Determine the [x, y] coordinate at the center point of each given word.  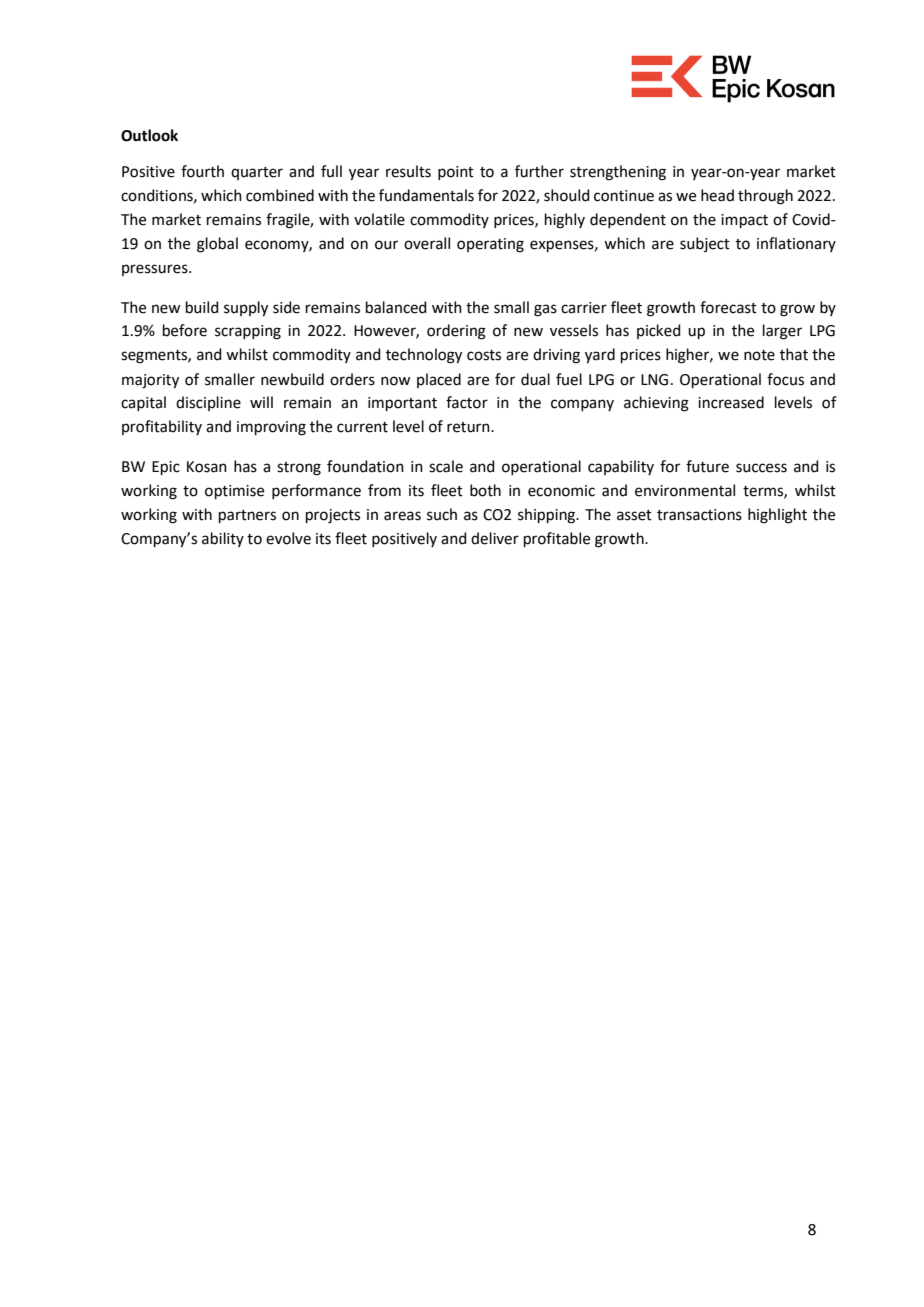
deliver [495, 538]
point [456, 173]
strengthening [618, 173]
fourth [202, 171]
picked [659, 331]
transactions [699, 515]
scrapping [248, 332]
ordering [456, 332]
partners [247, 516]
